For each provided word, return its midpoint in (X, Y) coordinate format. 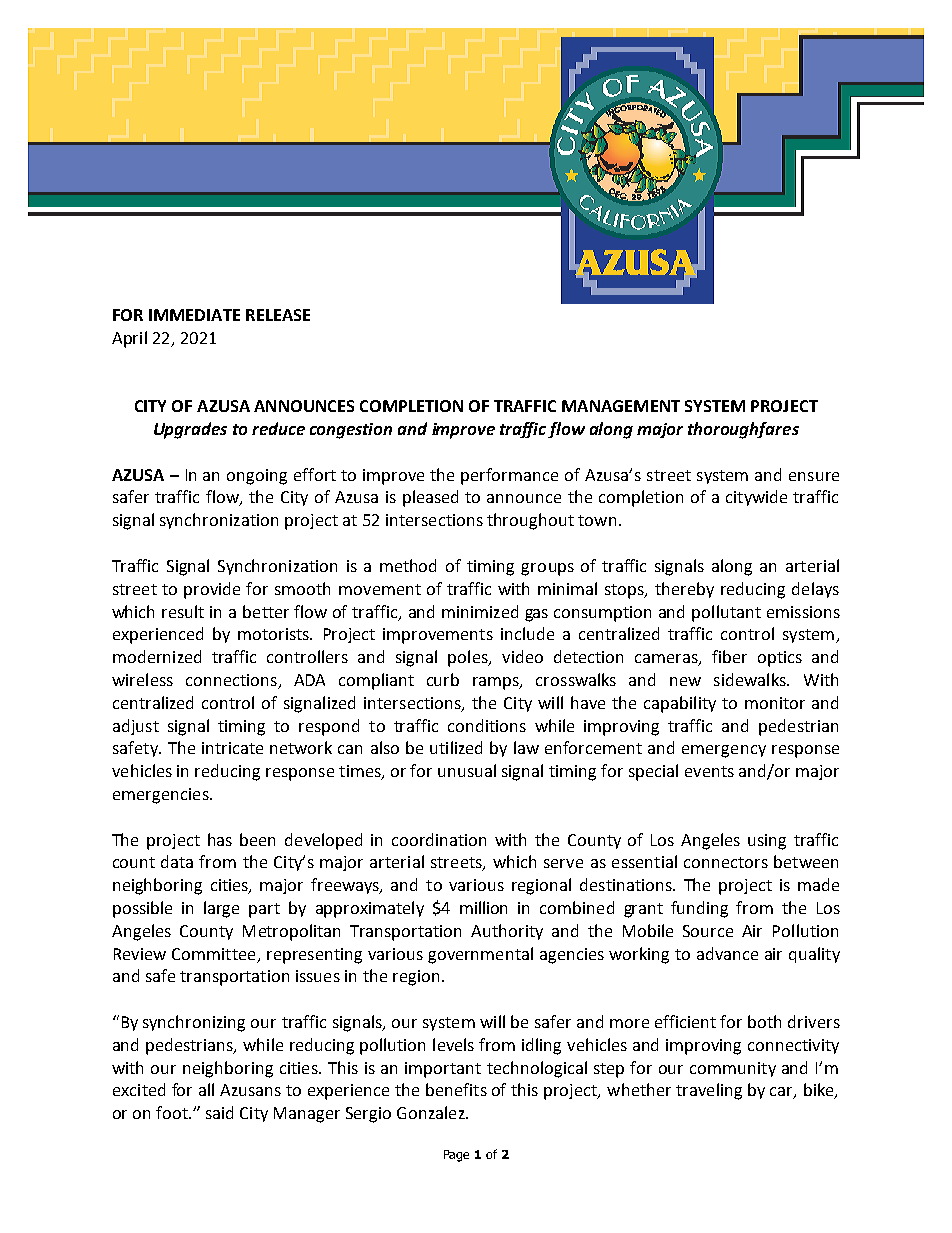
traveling (709, 1091)
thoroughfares (743, 430)
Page (456, 1156)
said (219, 1112)
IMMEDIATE (194, 315)
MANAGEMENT (621, 406)
